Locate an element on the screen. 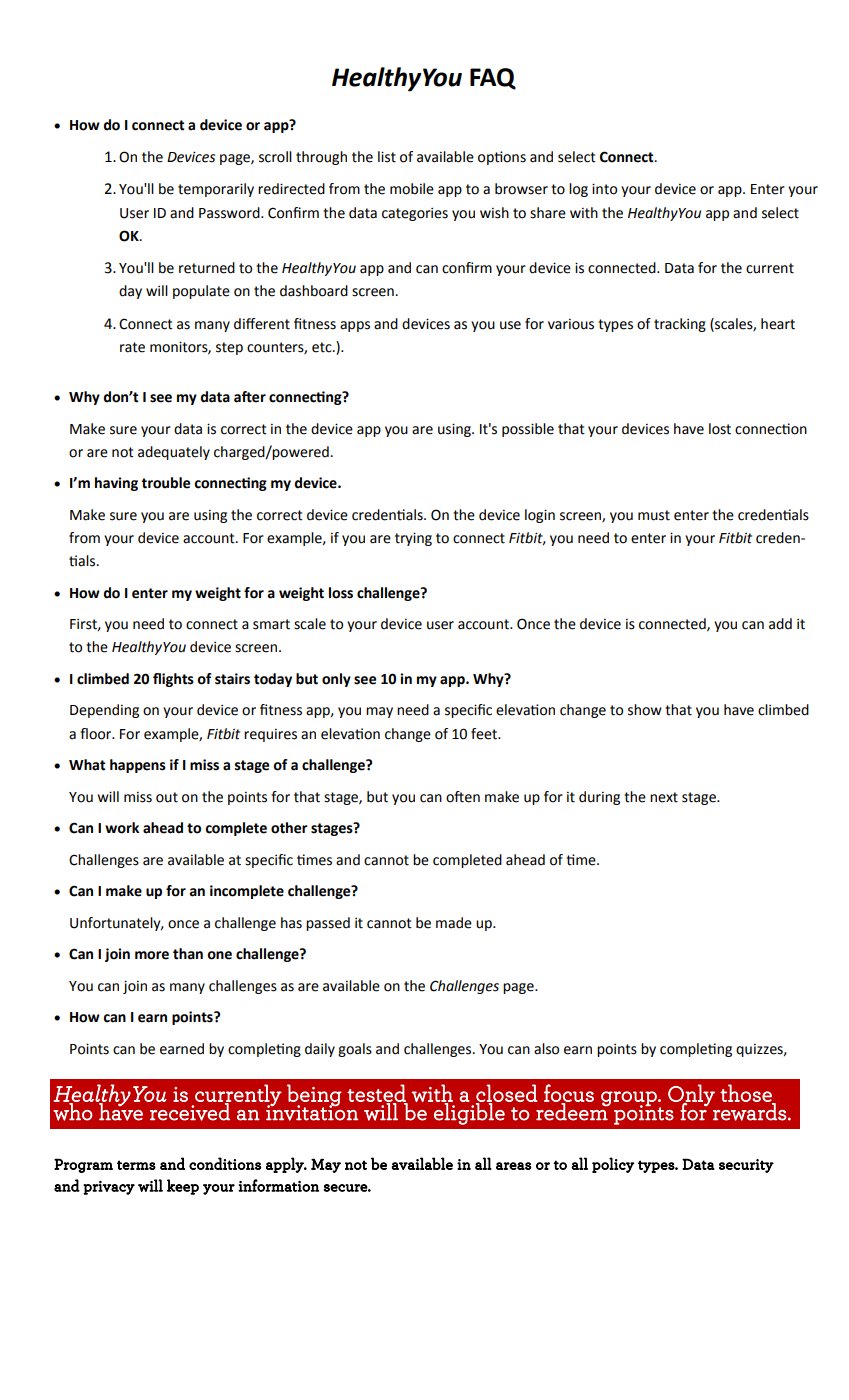  eligible is located at coordinates (468, 1113).
